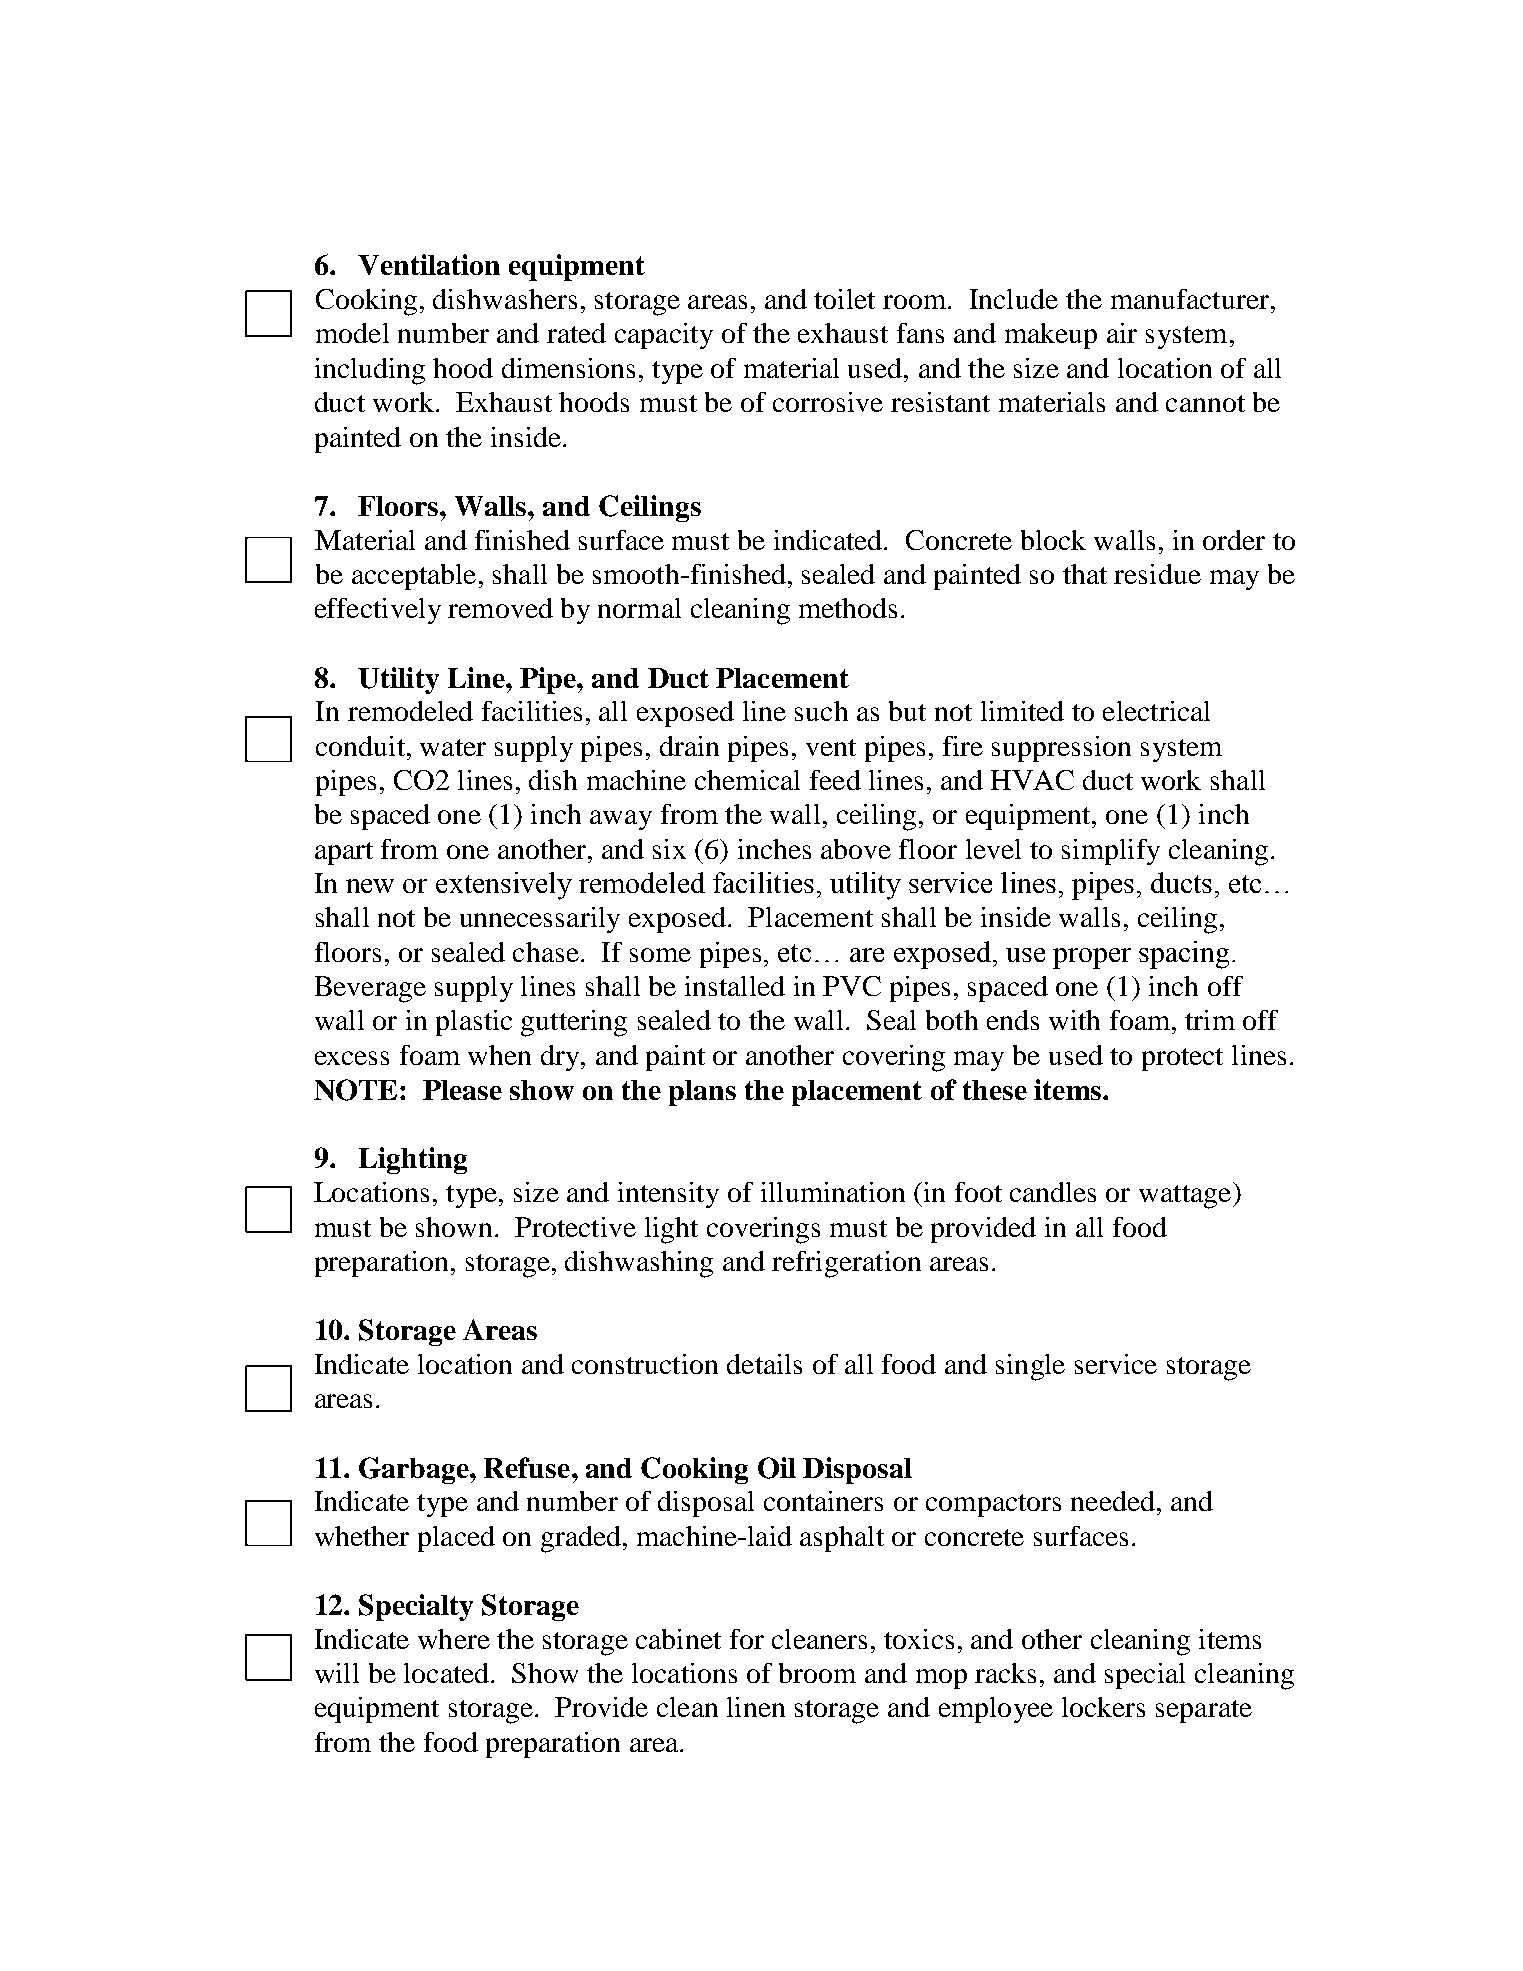  I want to click on Please, so click(462, 1090).
